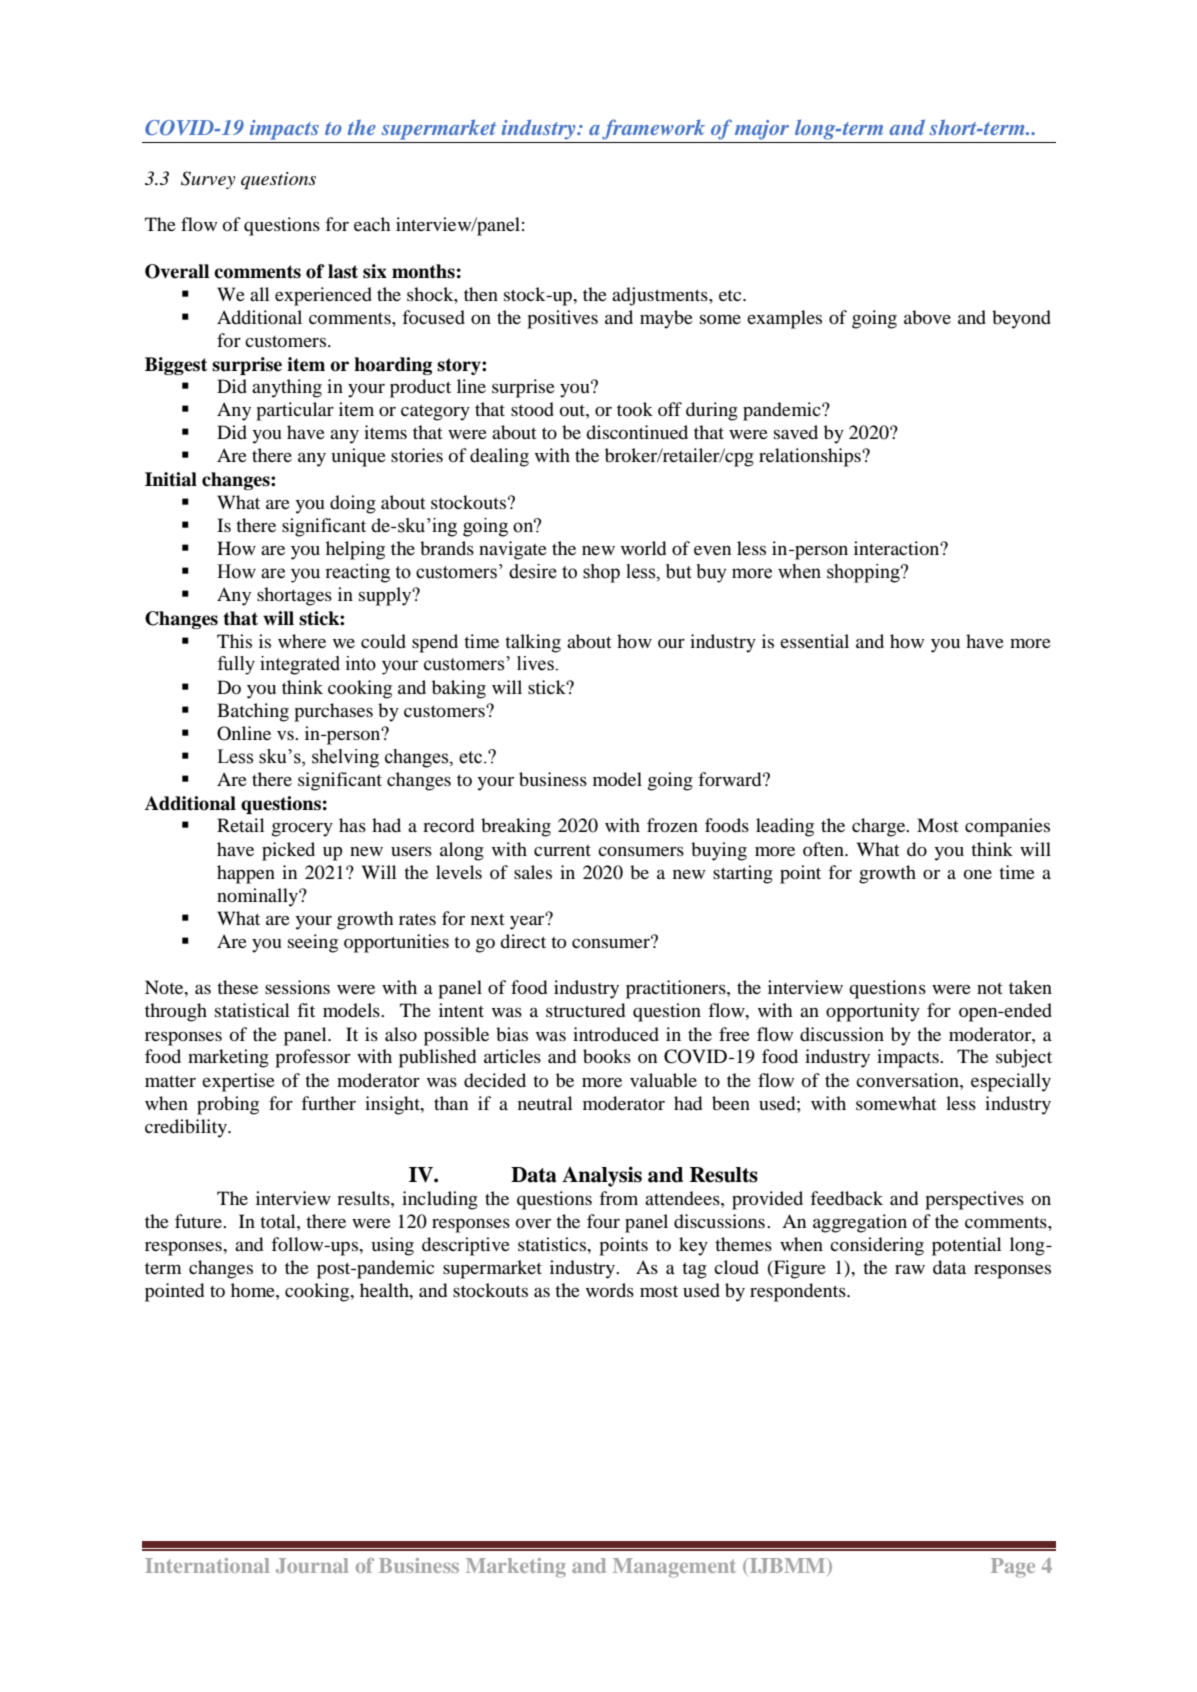 The height and width of the screenshot is (1692, 1197). Describe the element at coordinates (279, 1221) in the screenshot. I see `total` at that location.
